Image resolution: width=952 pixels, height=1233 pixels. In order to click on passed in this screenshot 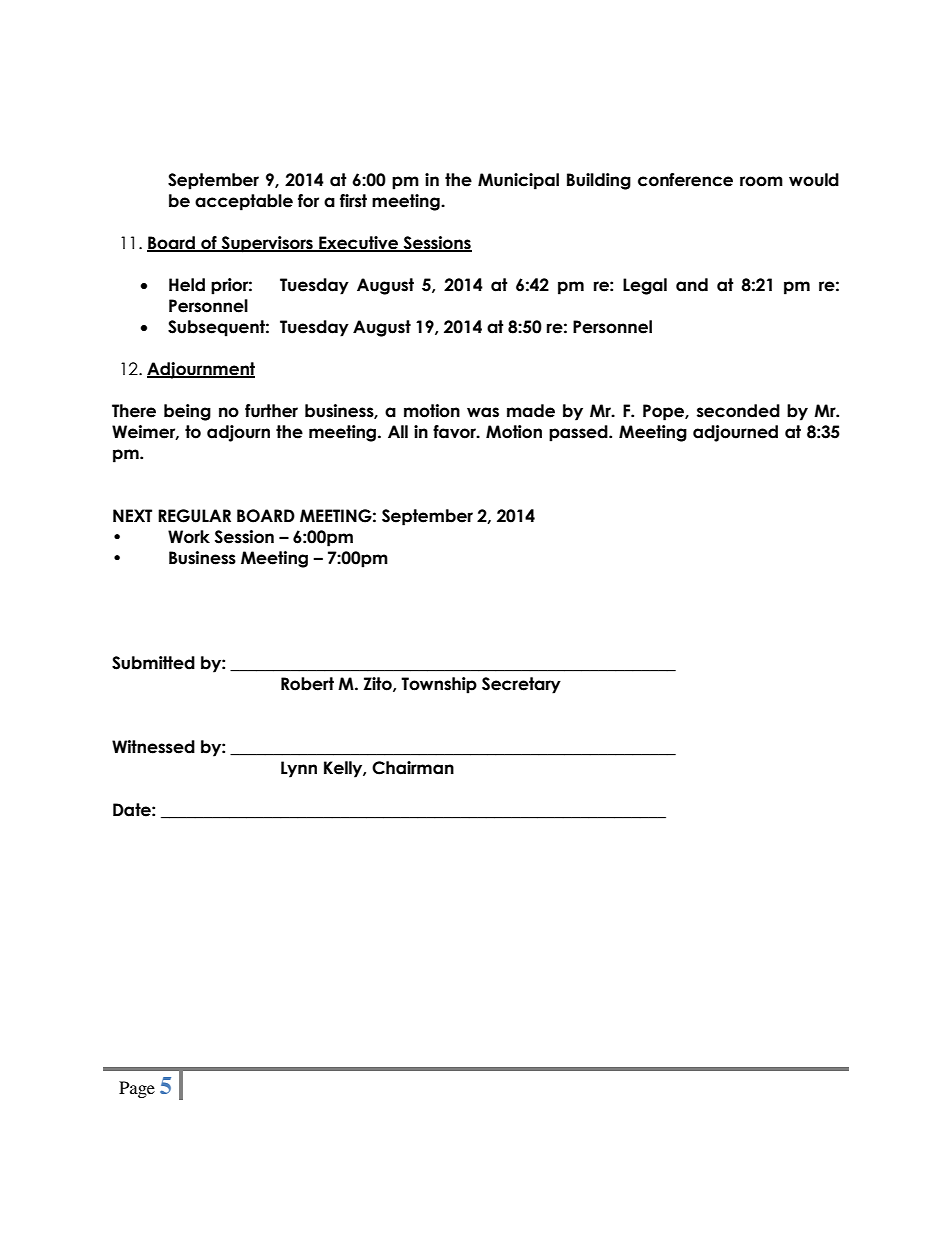, I will do `click(579, 433)`.
